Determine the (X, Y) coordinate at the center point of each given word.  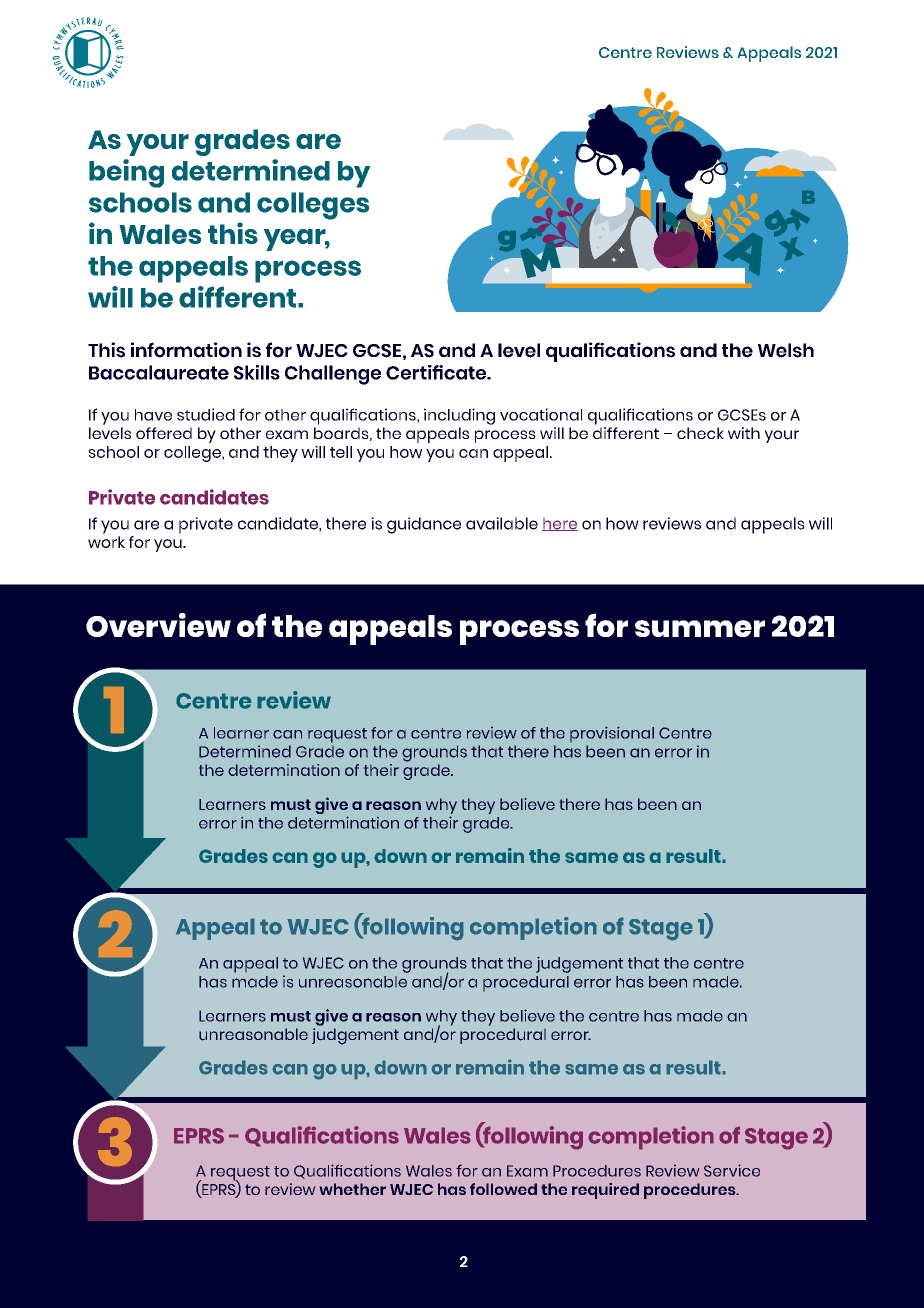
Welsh (786, 350)
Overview (158, 625)
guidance (424, 525)
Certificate (437, 372)
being (126, 173)
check (700, 433)
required (605, 1191)
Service (732, 1170)
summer (700, 628)
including (459, 416)
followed (503, 1189)
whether (353, 1189)
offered (164, 433)
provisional (612, 734)
